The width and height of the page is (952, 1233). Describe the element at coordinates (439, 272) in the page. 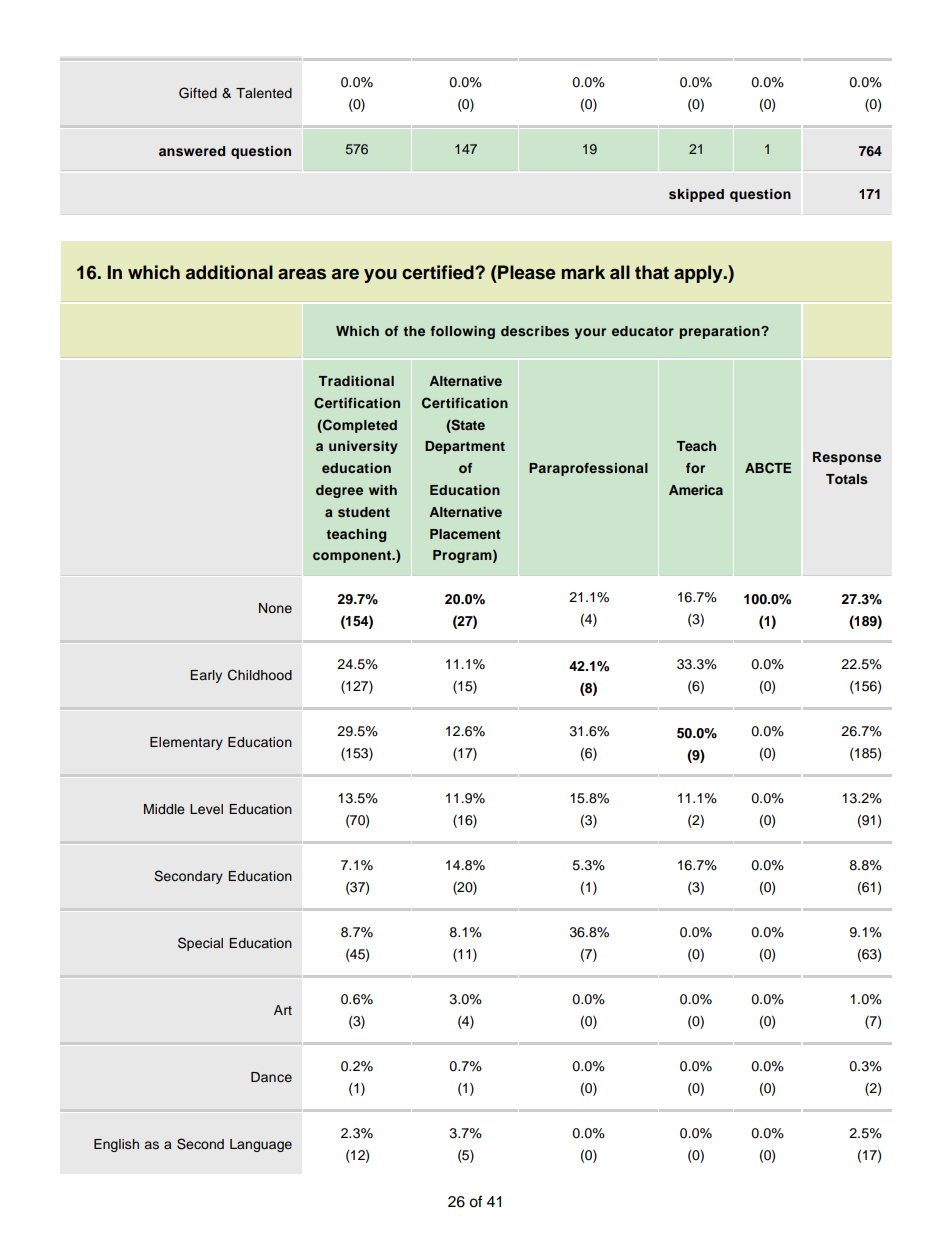

I see `certified` at that location.
